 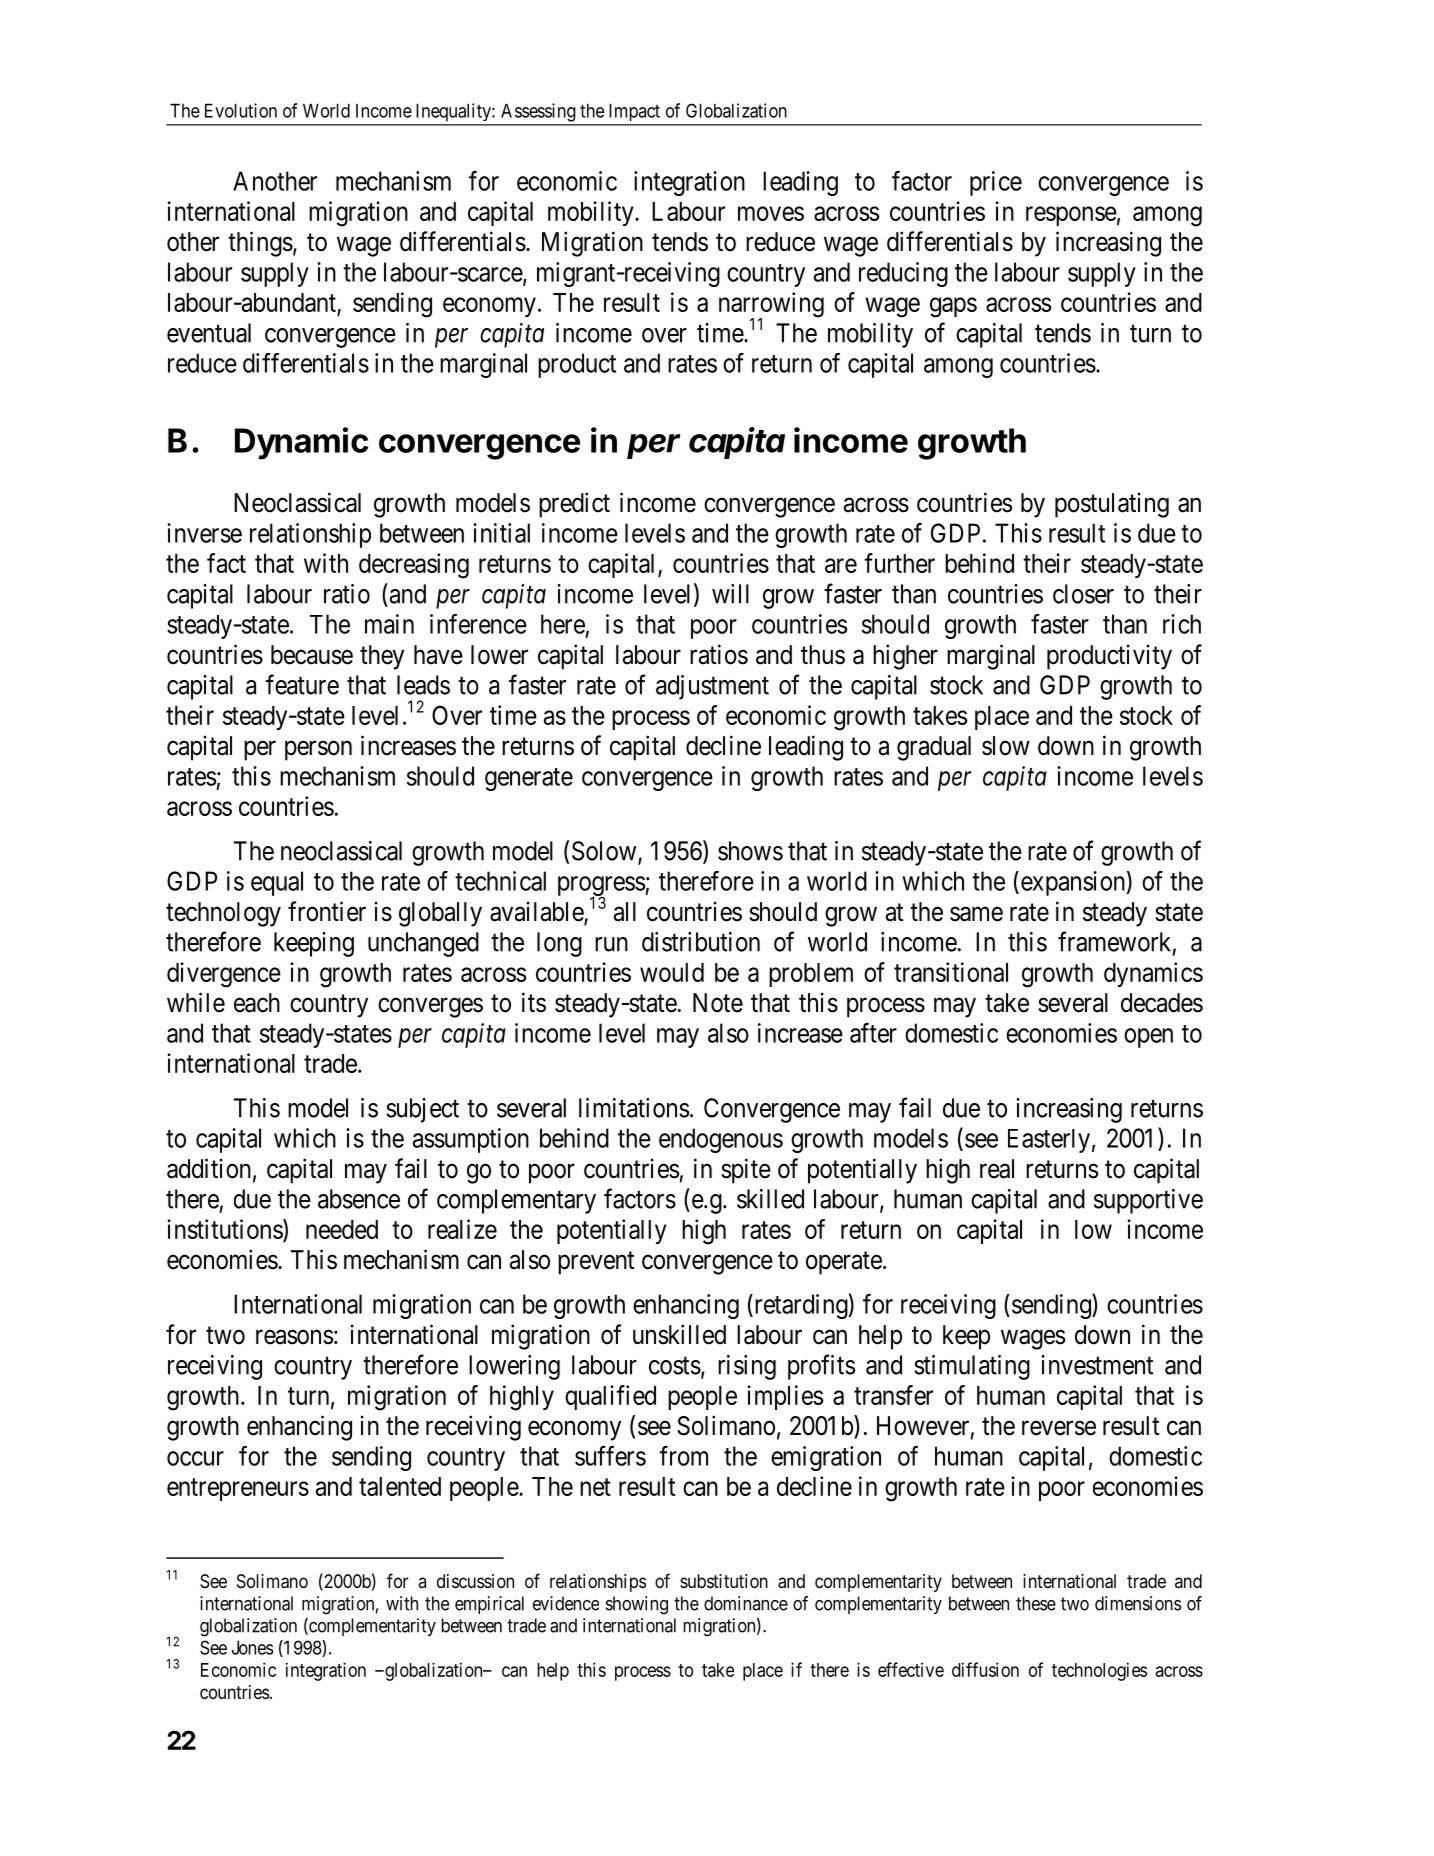 I want to click on Jones, so click(x=253, y=1647).
